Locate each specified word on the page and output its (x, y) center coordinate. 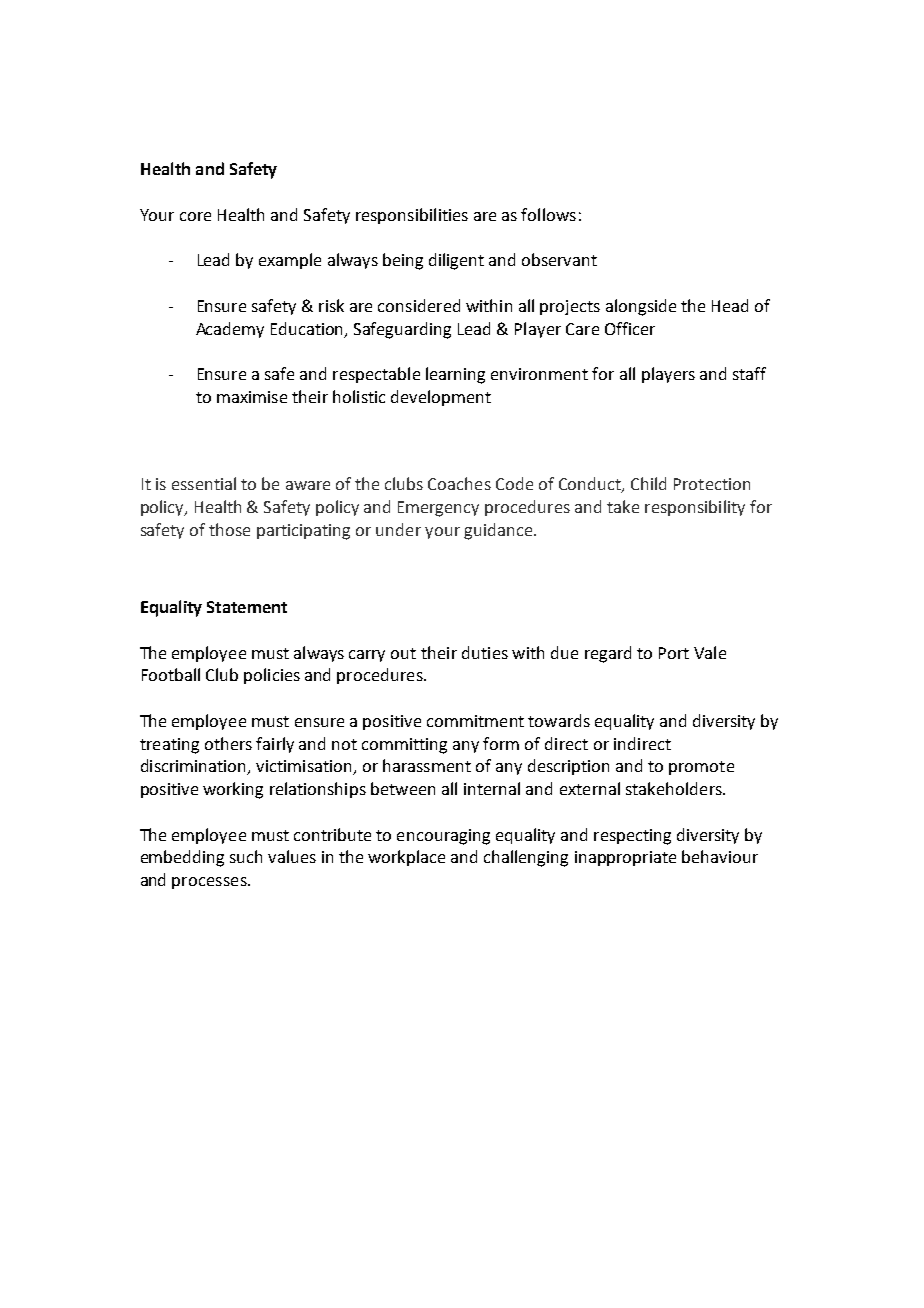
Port (674, 653)
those (229, 529)
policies (272, 676)
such (246, 856)
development (441, 398)
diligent (456, 261)
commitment (475, 721)
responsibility (695, 508)
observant (559, 259)
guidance (498, 531)
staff (749, 373)
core (195, 216)
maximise (252, 397)
